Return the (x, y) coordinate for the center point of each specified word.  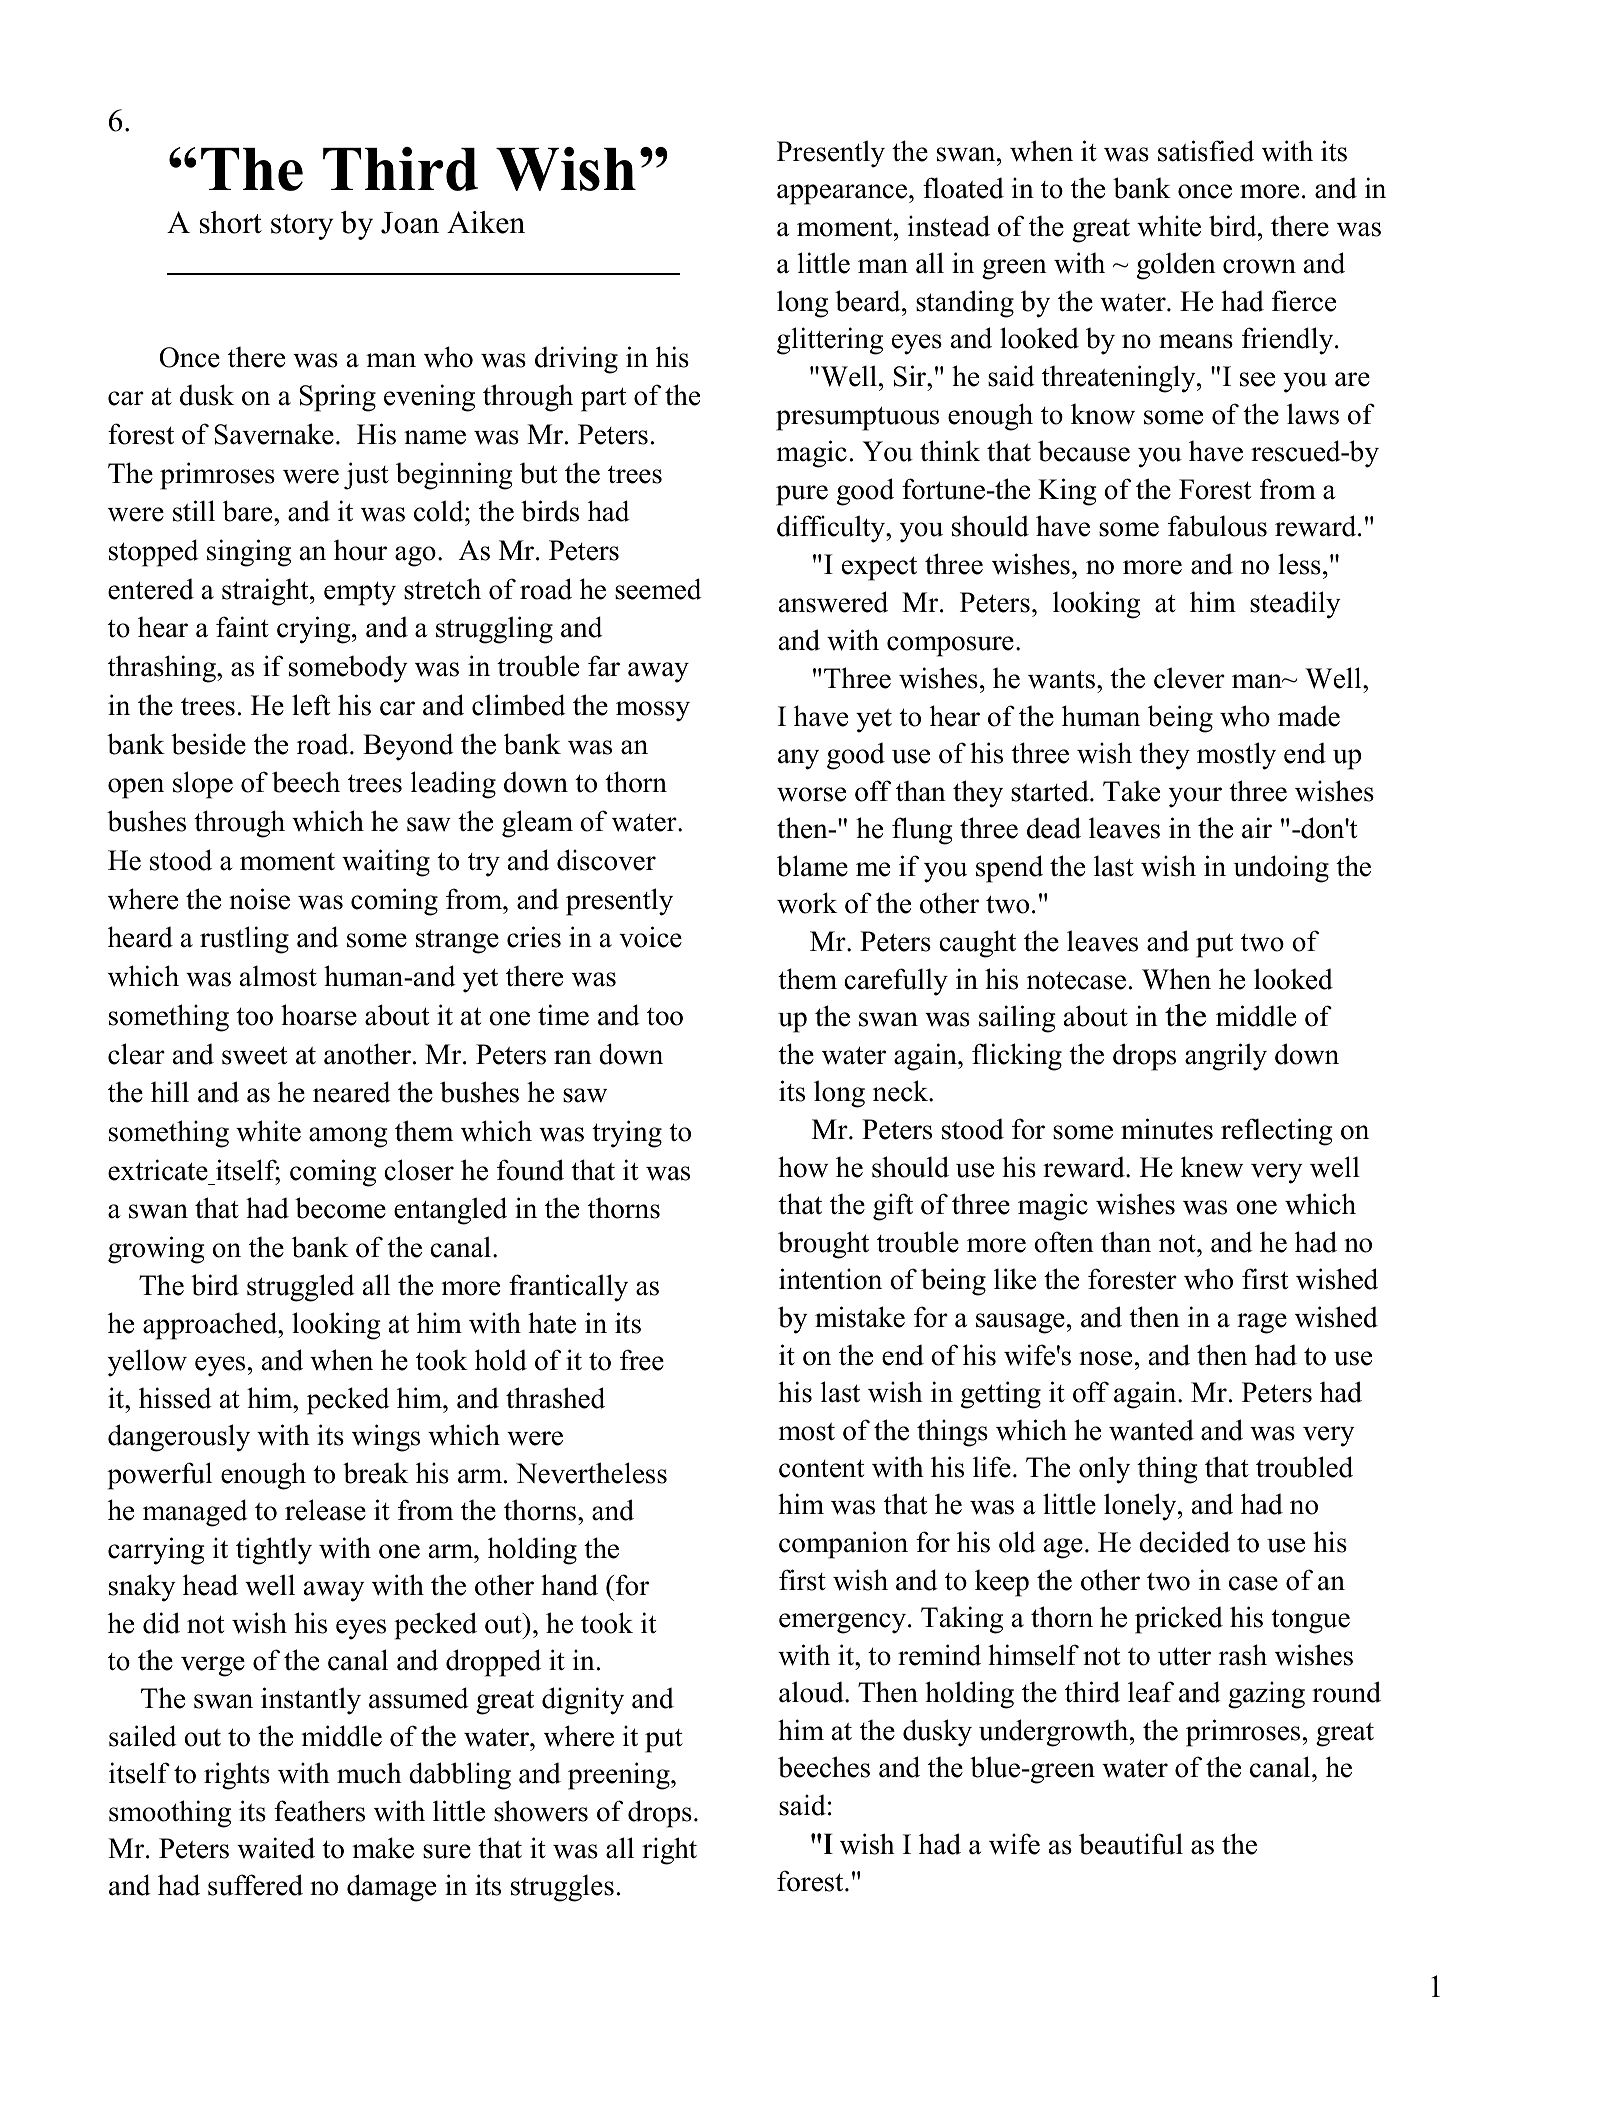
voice (650, 937)
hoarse (319, 1015)
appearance (843, 194)
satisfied (1206, 151)
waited (276, 1848)
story (302, 227)
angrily (1226, 1057)
